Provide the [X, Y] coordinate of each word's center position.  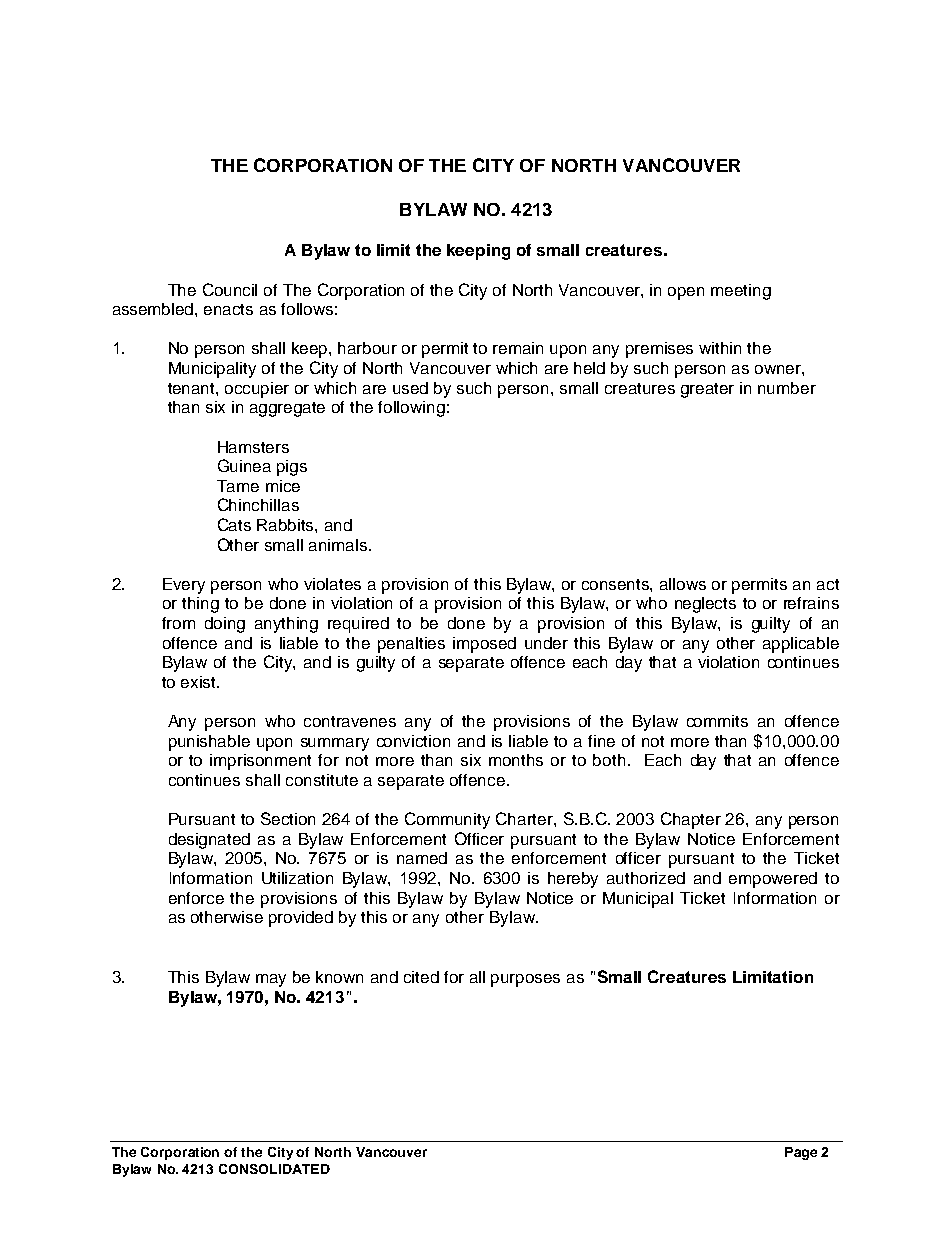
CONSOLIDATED [274, 1169]
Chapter [691, 820]
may [271, 980]
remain [518, 348]
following [411, 409]
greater [707, 390]
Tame [238, 486]
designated [209, 841]
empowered [773, 880]
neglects [705, 605]
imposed [484, 645]
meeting [741, 292]
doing [225, 625]
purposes [525, 980]
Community [447, 820]
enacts [228, 309]
